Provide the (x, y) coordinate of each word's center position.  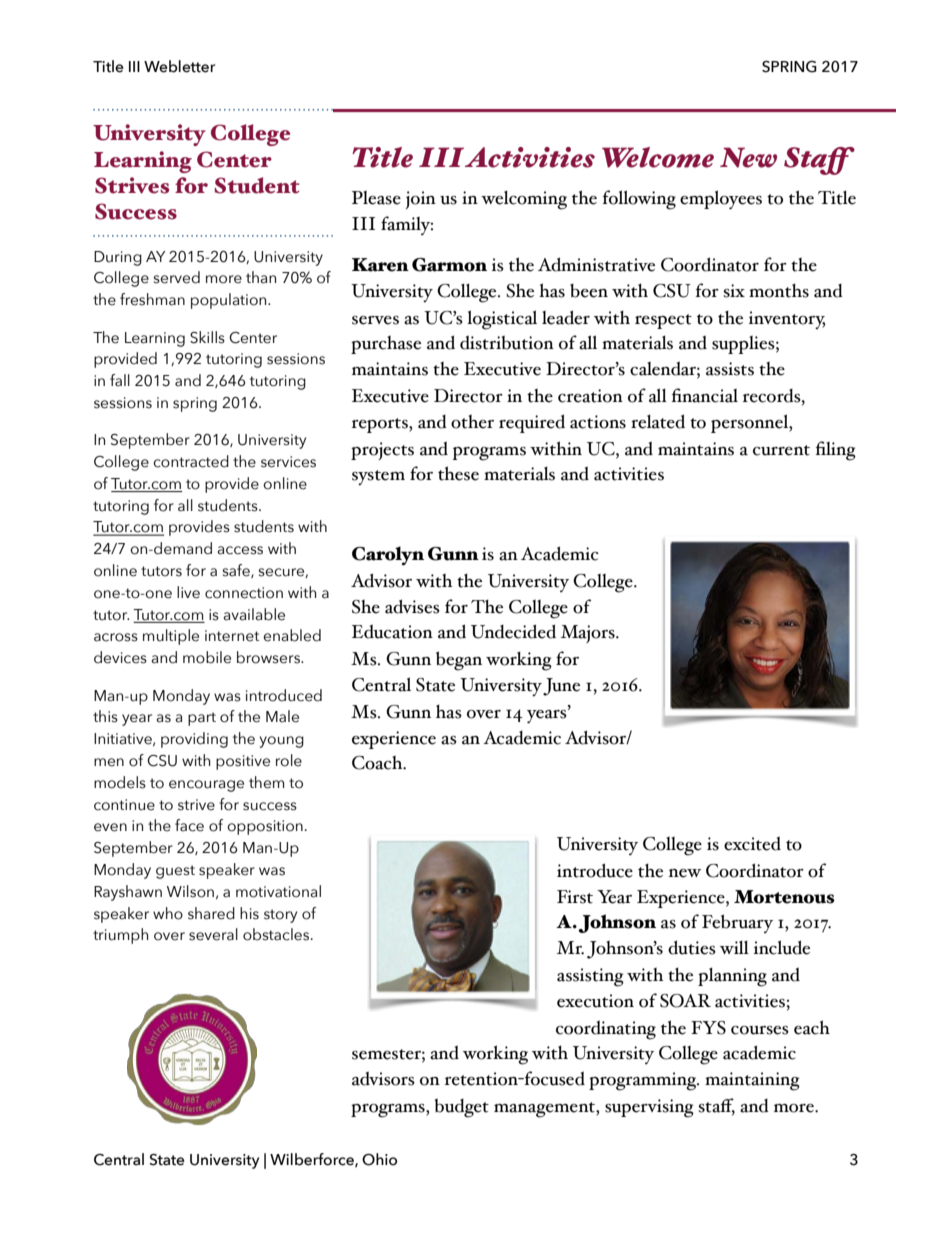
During (118, 258)
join (420, 200)
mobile (207, 657)
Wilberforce (313, 1160)
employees (721, 200)
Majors (589, 634)
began (459, 661)
